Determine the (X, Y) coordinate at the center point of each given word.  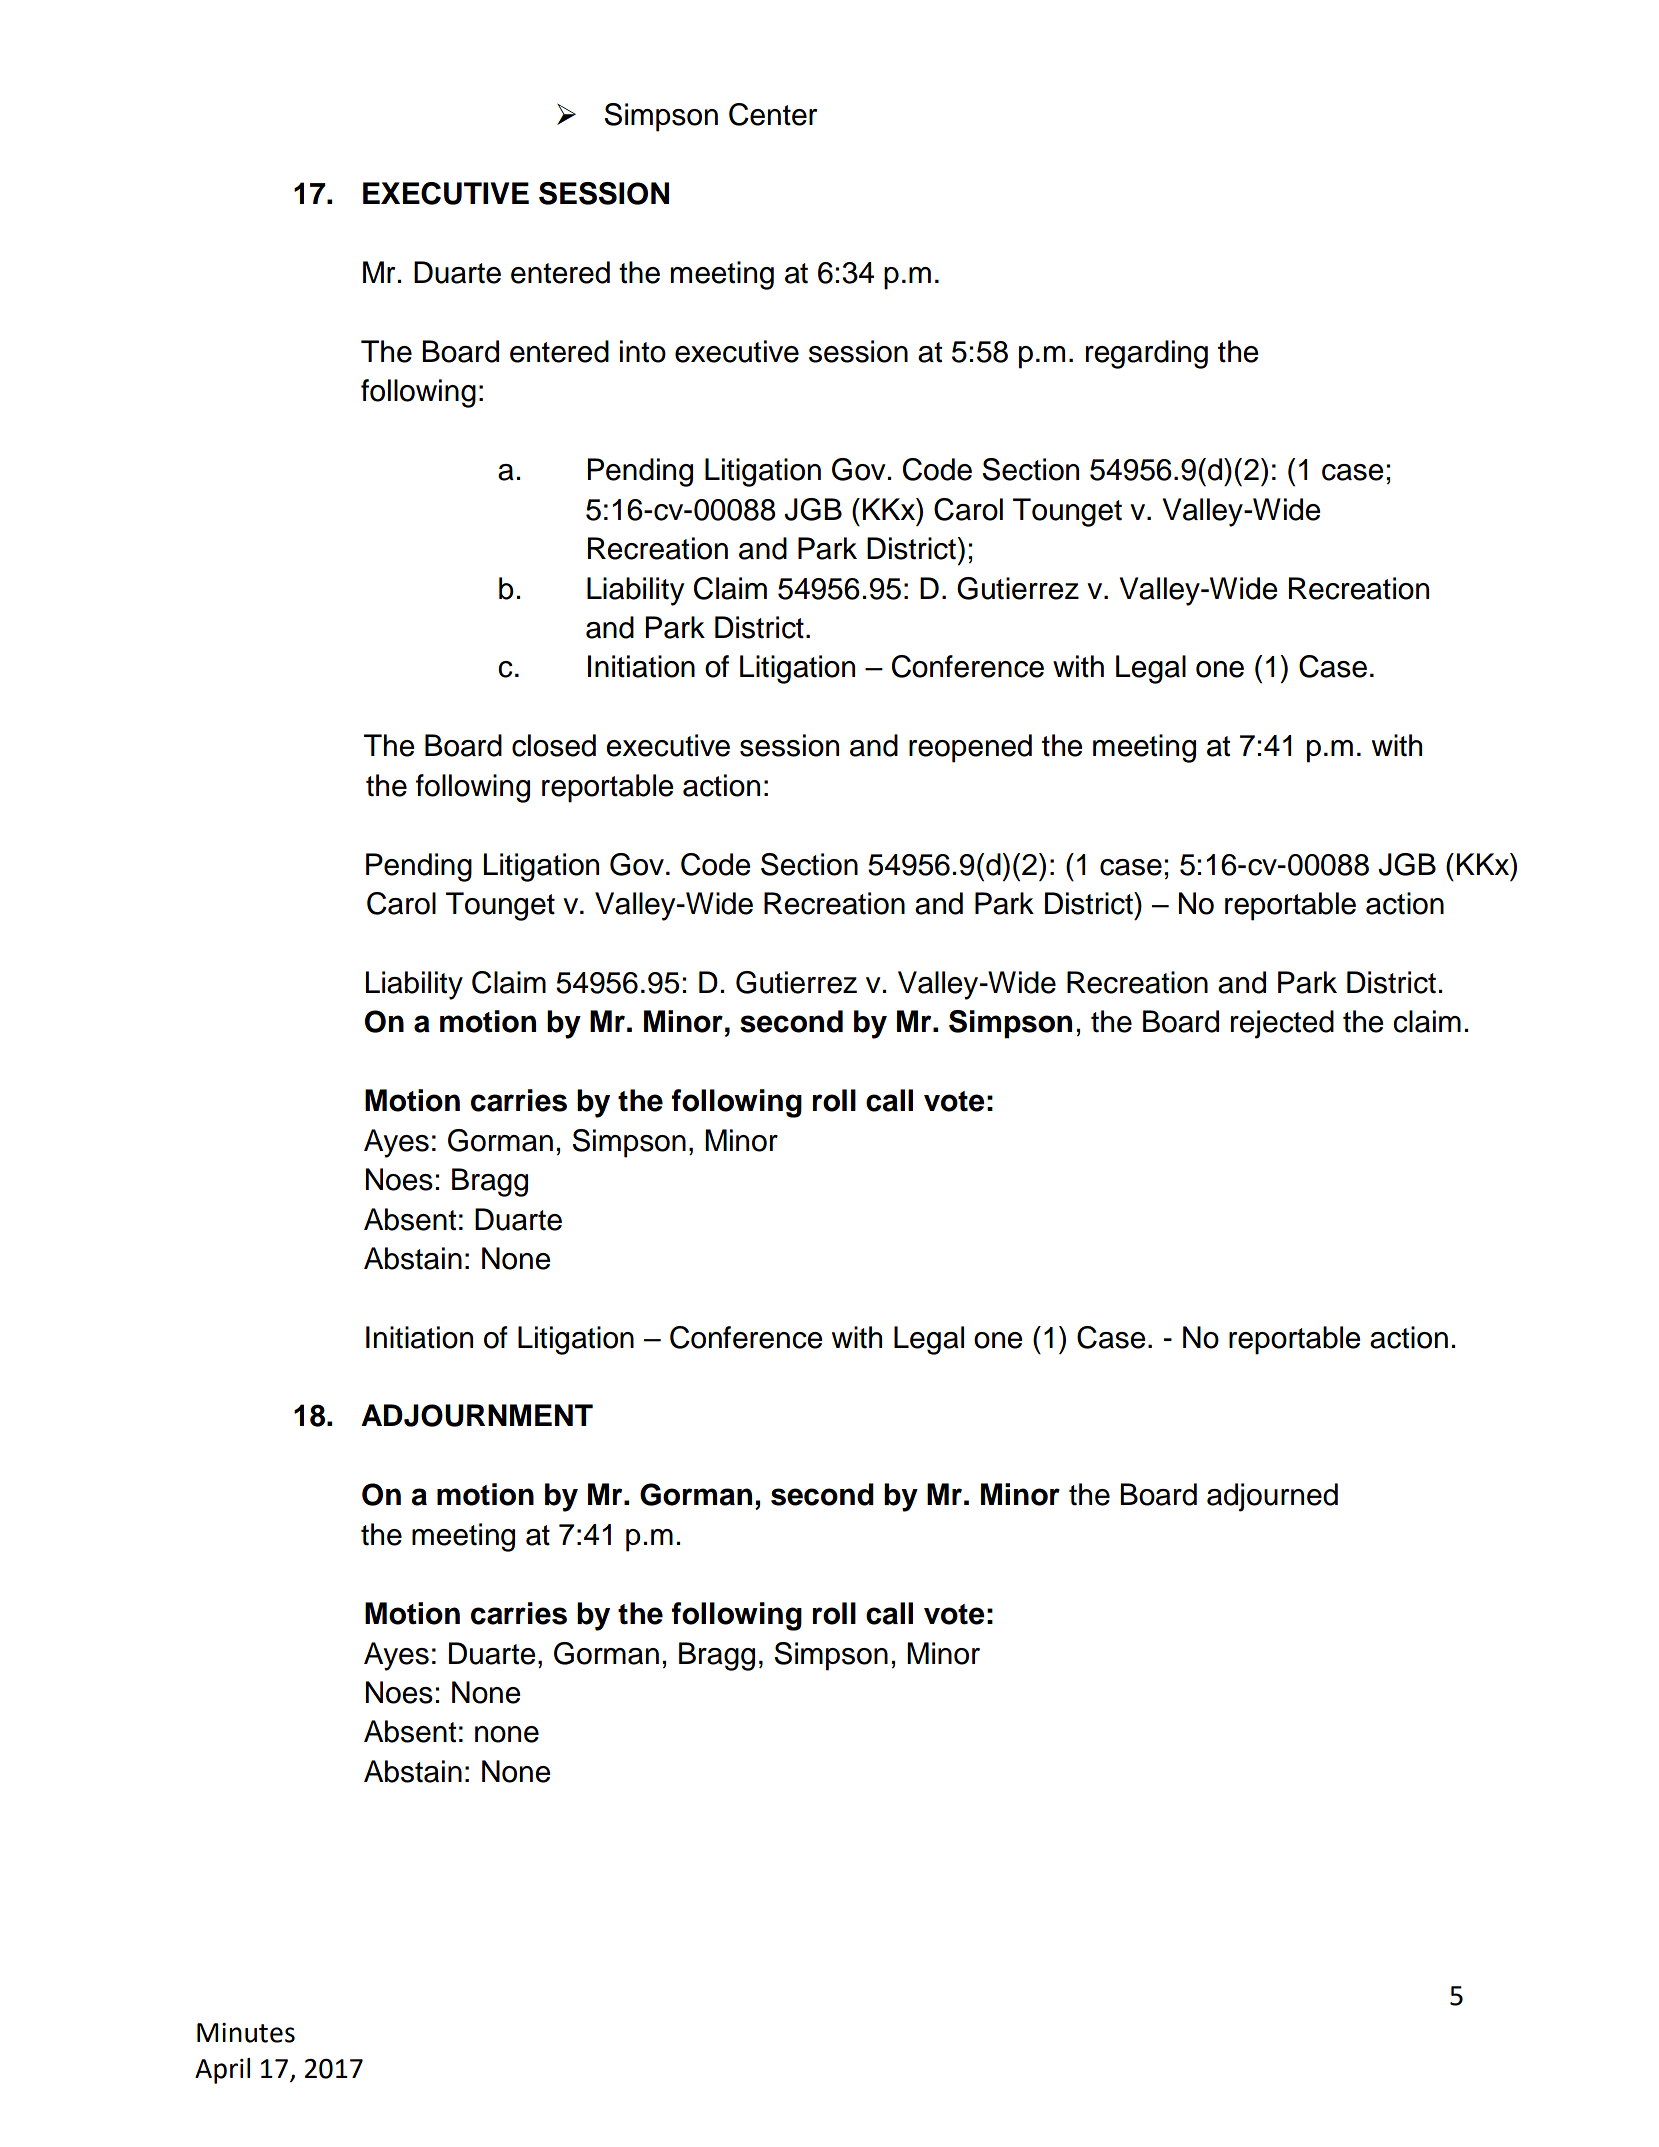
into (643, 351)
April (222, 2071)
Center (773, 114)
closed (554, 745)
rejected (1282, 1024)
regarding (1147, 354)
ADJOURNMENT (477, 1415)
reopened (970, 748)
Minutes (246, 2033)
